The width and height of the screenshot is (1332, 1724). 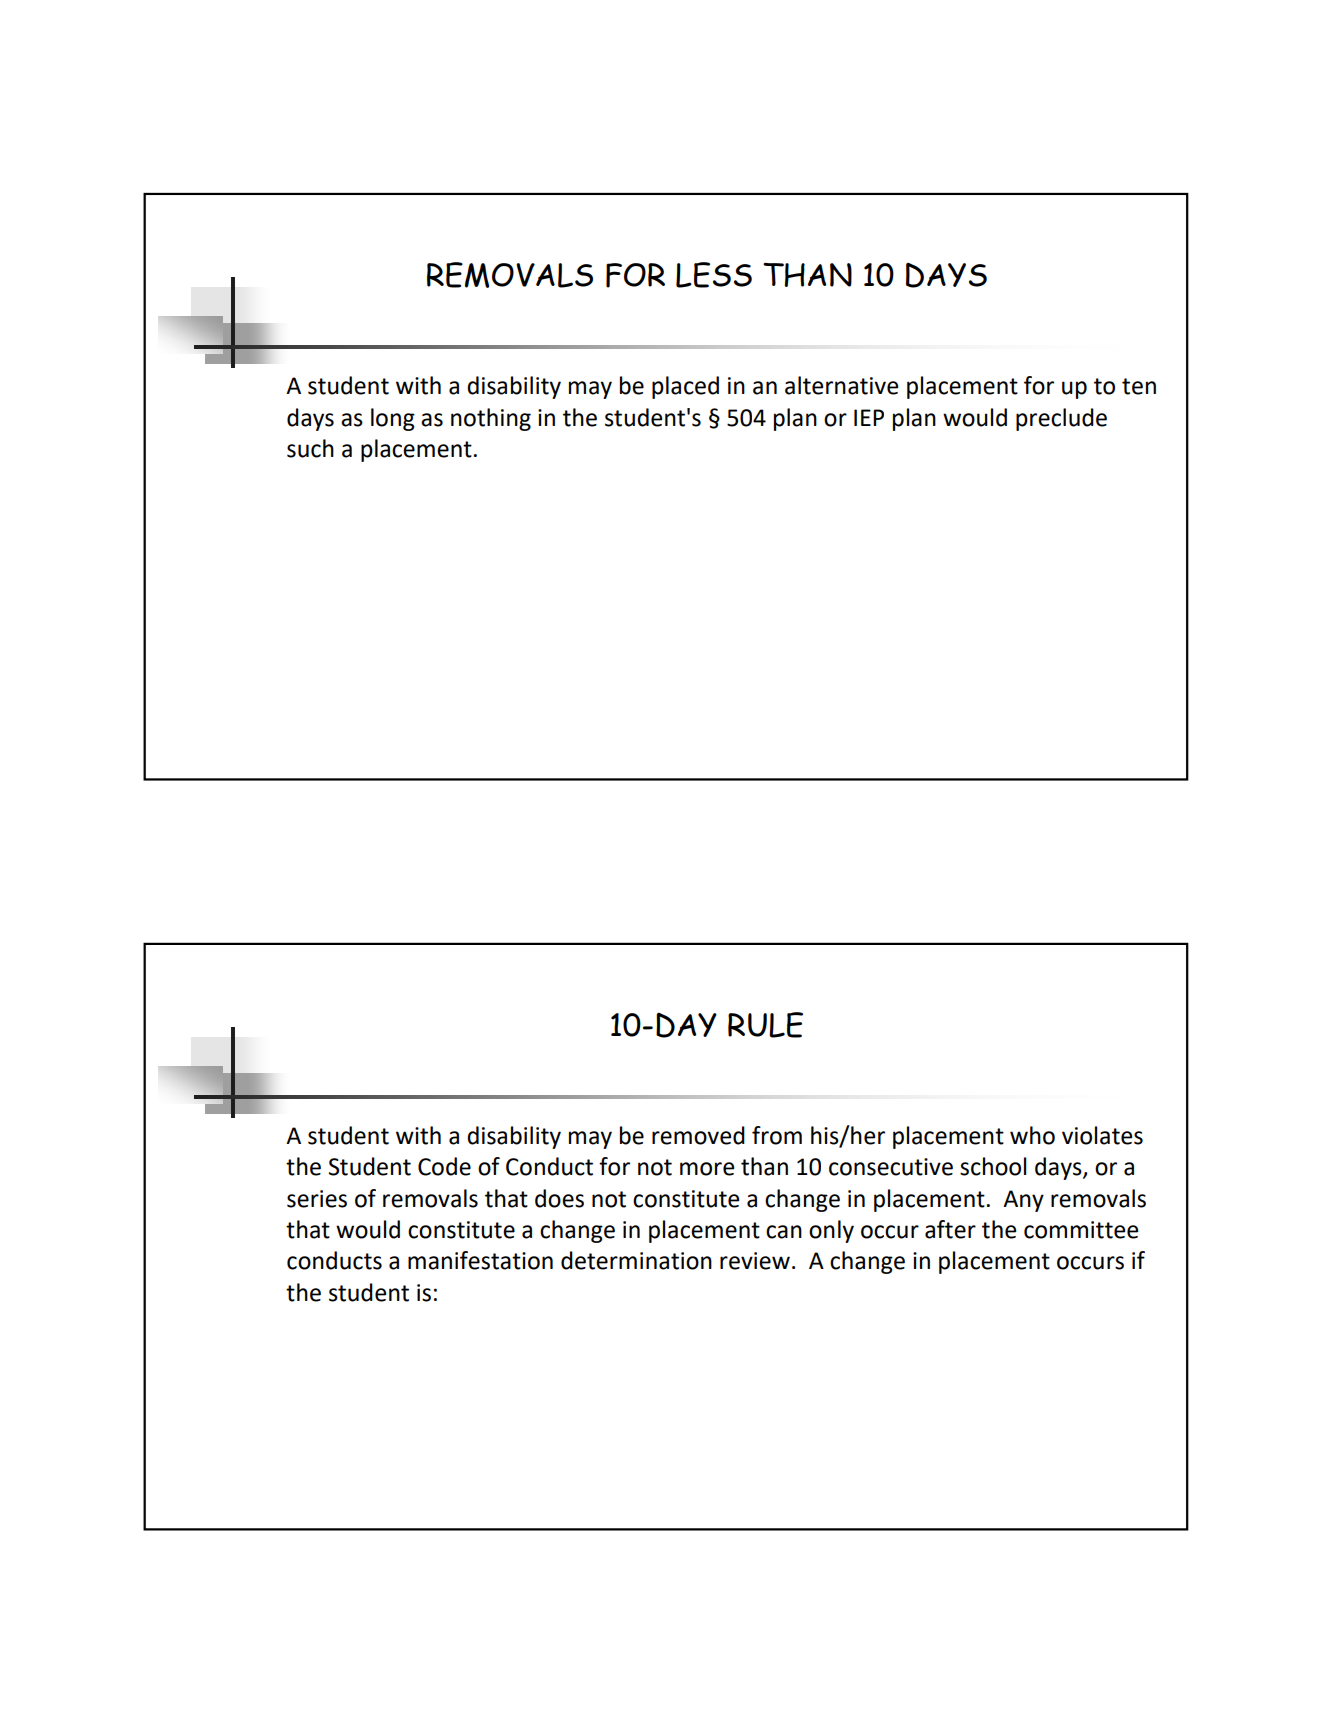 I want to click on review, so click(x=755, y=1261).
